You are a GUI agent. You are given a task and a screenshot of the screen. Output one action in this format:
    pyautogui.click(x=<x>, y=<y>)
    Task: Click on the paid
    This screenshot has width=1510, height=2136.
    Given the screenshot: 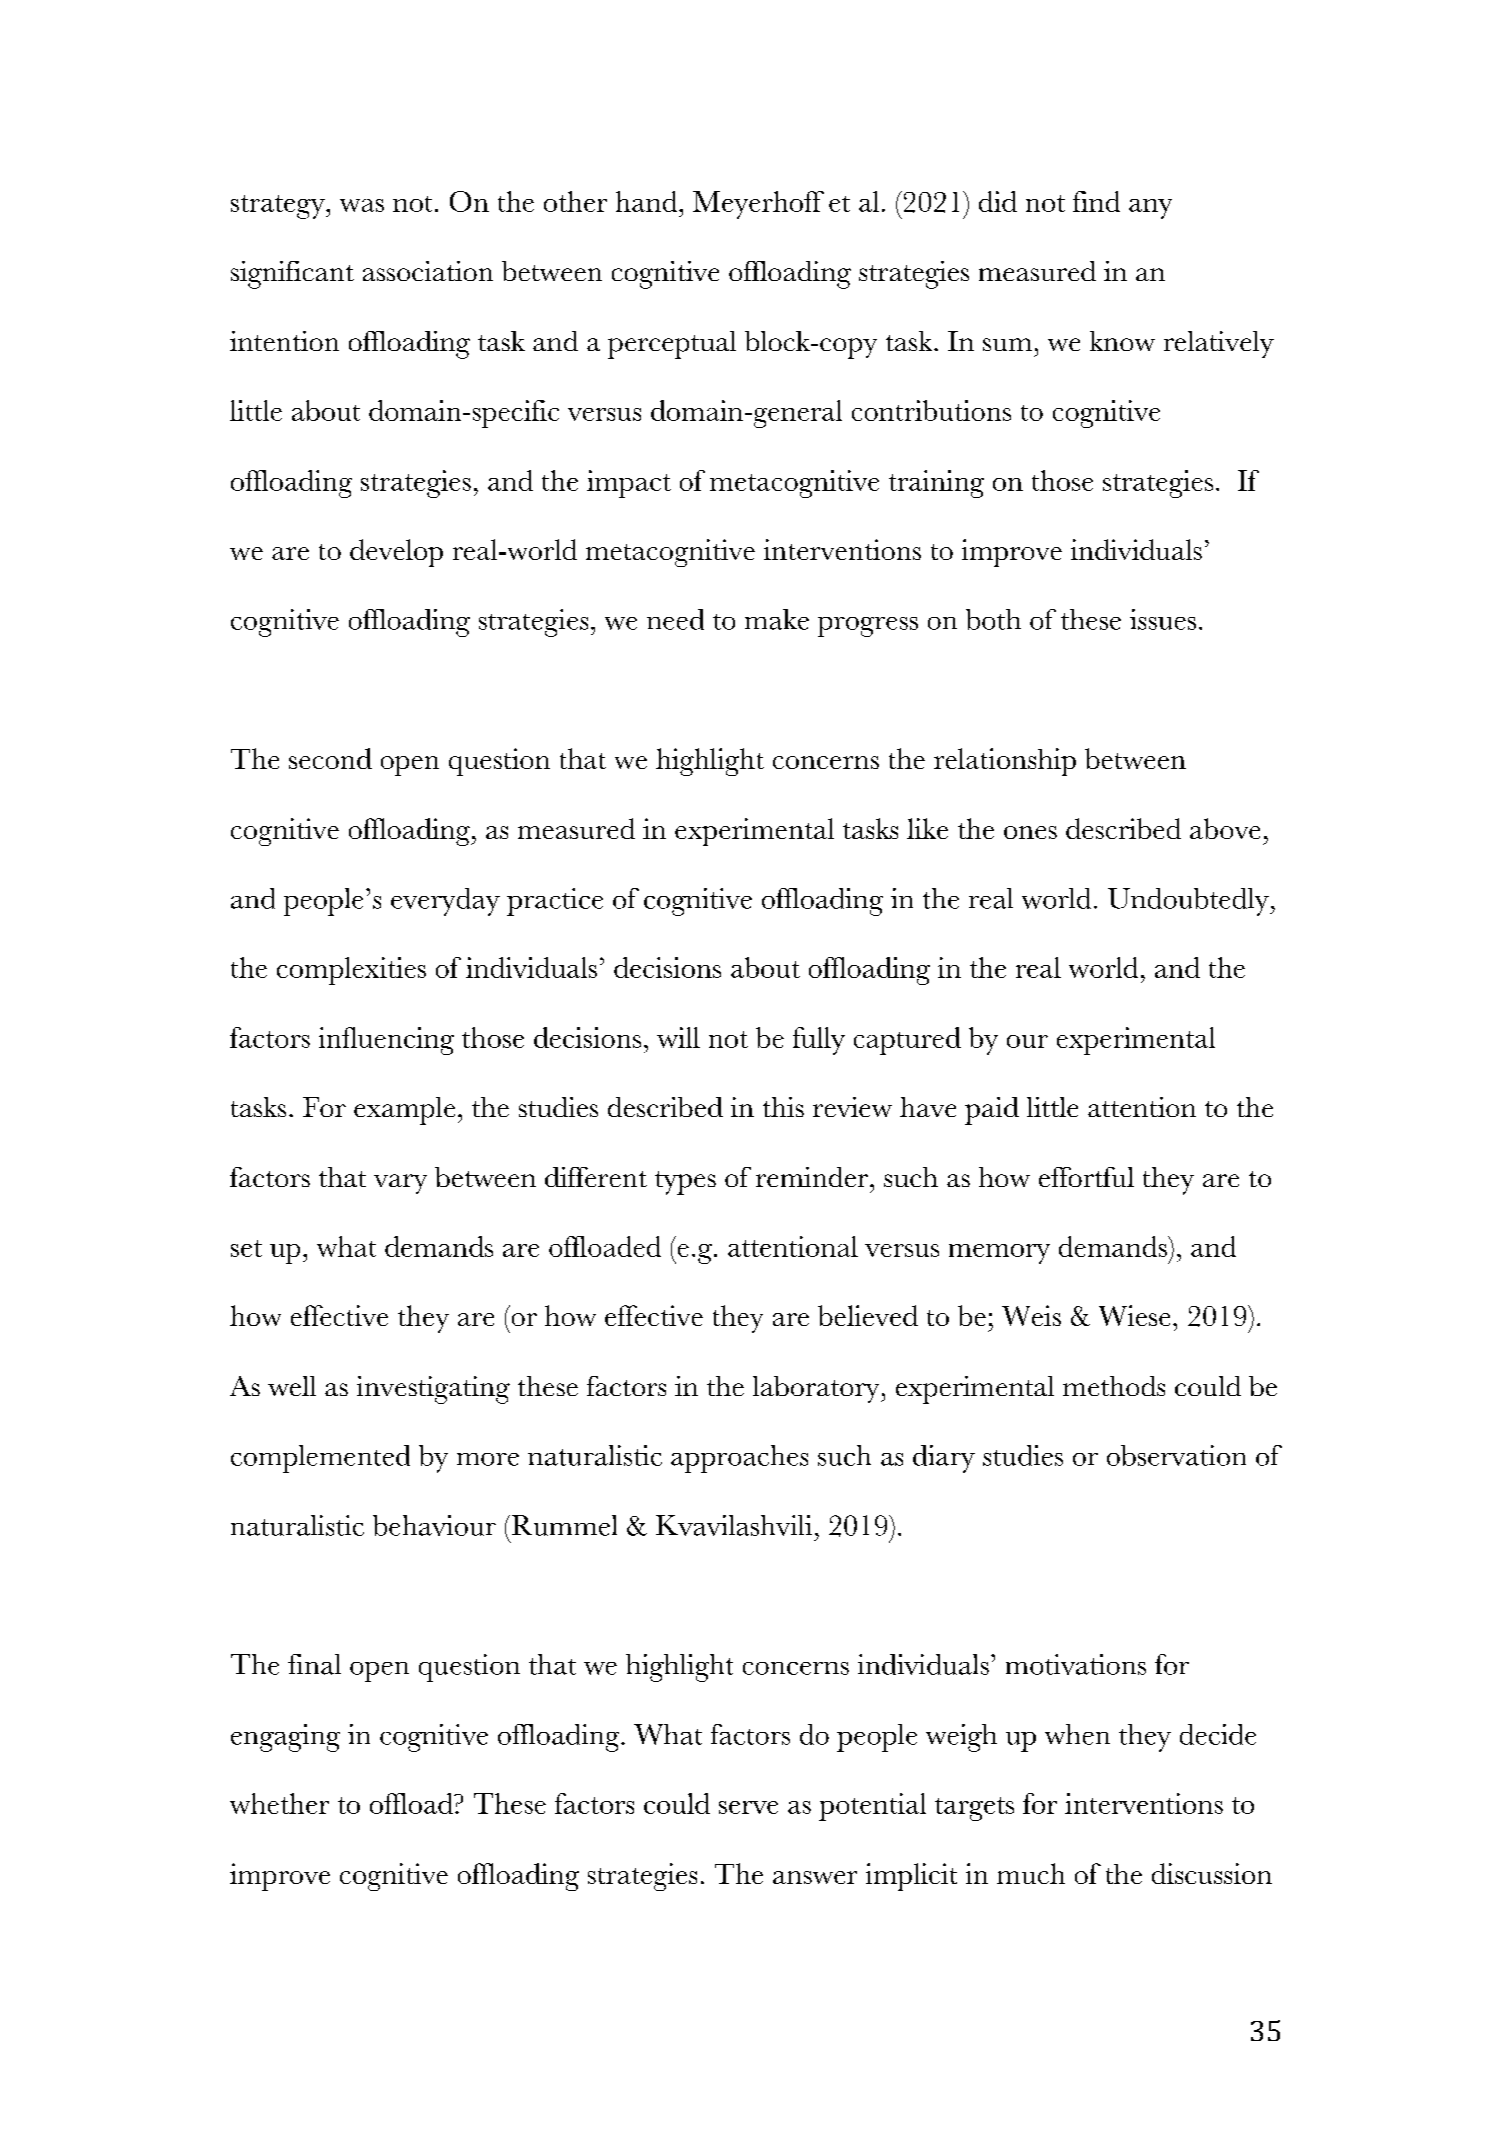 What is the action you would take?
    pyautogui.click(x=992, y=1111)
